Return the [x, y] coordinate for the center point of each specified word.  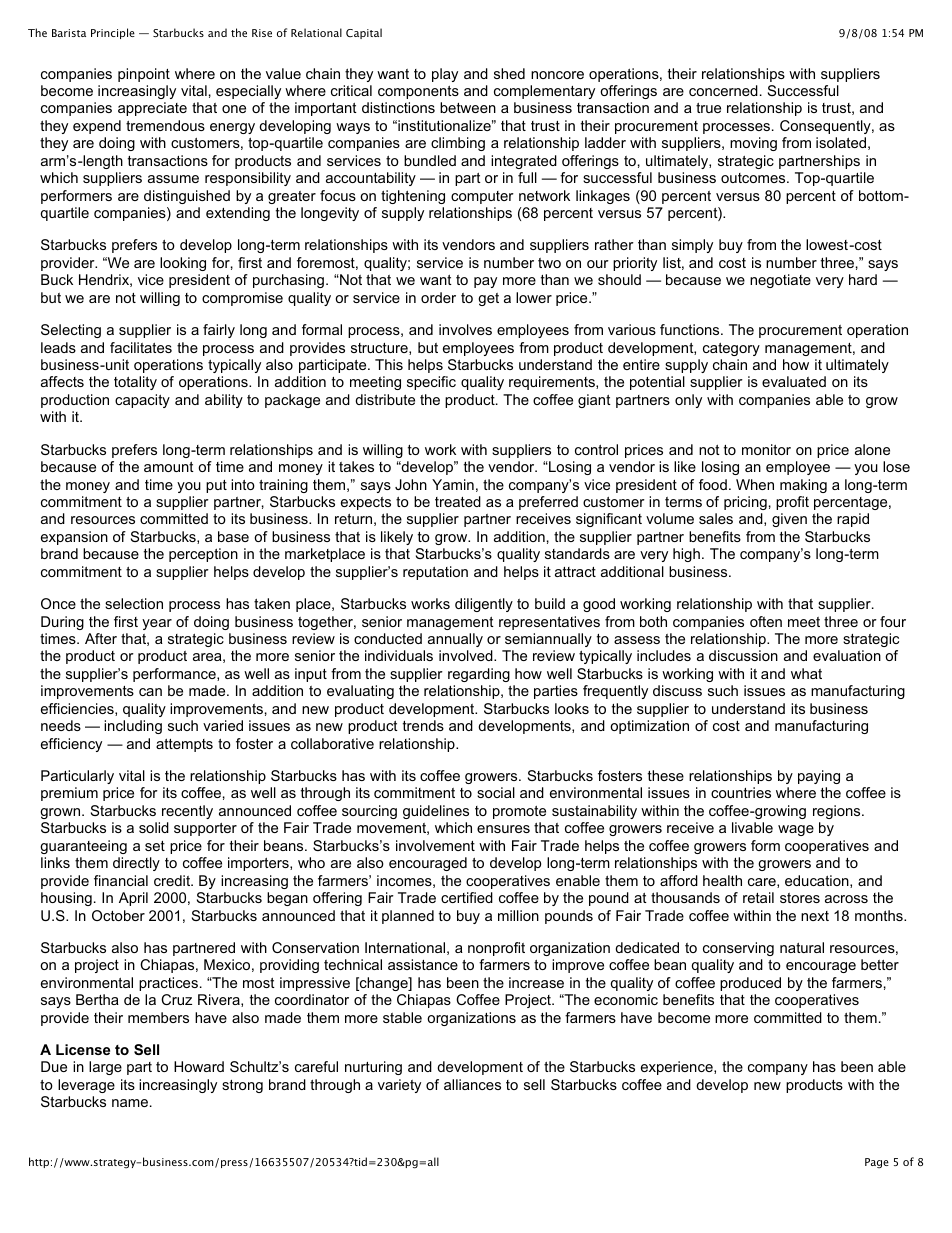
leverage [86, 1086]
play [445, 75]
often [766, 621]
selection [134, 603]
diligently [484, 605]
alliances [472, 1084]
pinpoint [144, 75]
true [708, 108]
